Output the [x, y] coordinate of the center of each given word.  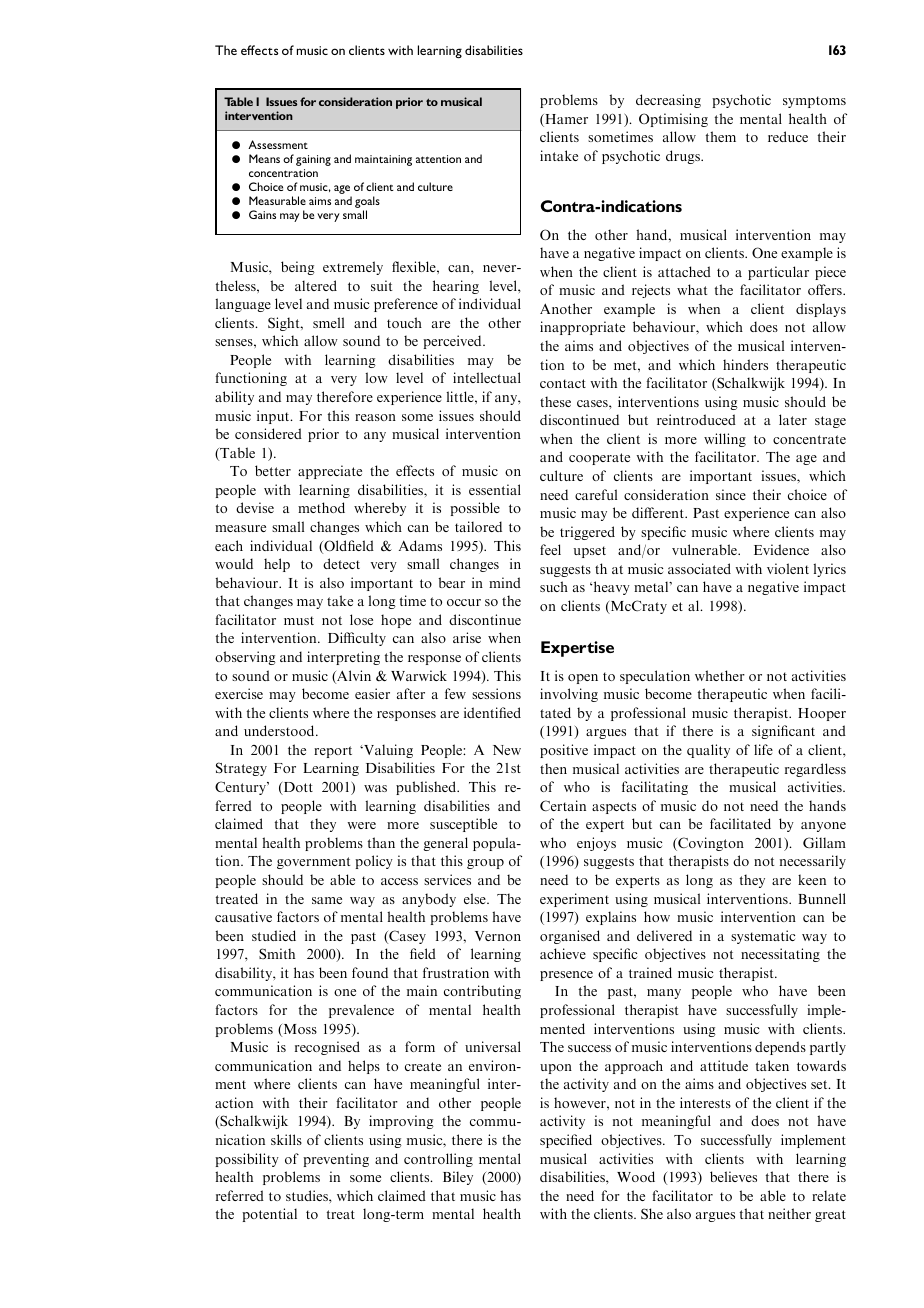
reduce [788, 136]
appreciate [330, 472]
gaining [313, 160]
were [362, 825]
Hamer [565, 120]
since [731, 494]
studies [308, 1195]
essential [495, 489]
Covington [710, 844]
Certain [563, 805]
